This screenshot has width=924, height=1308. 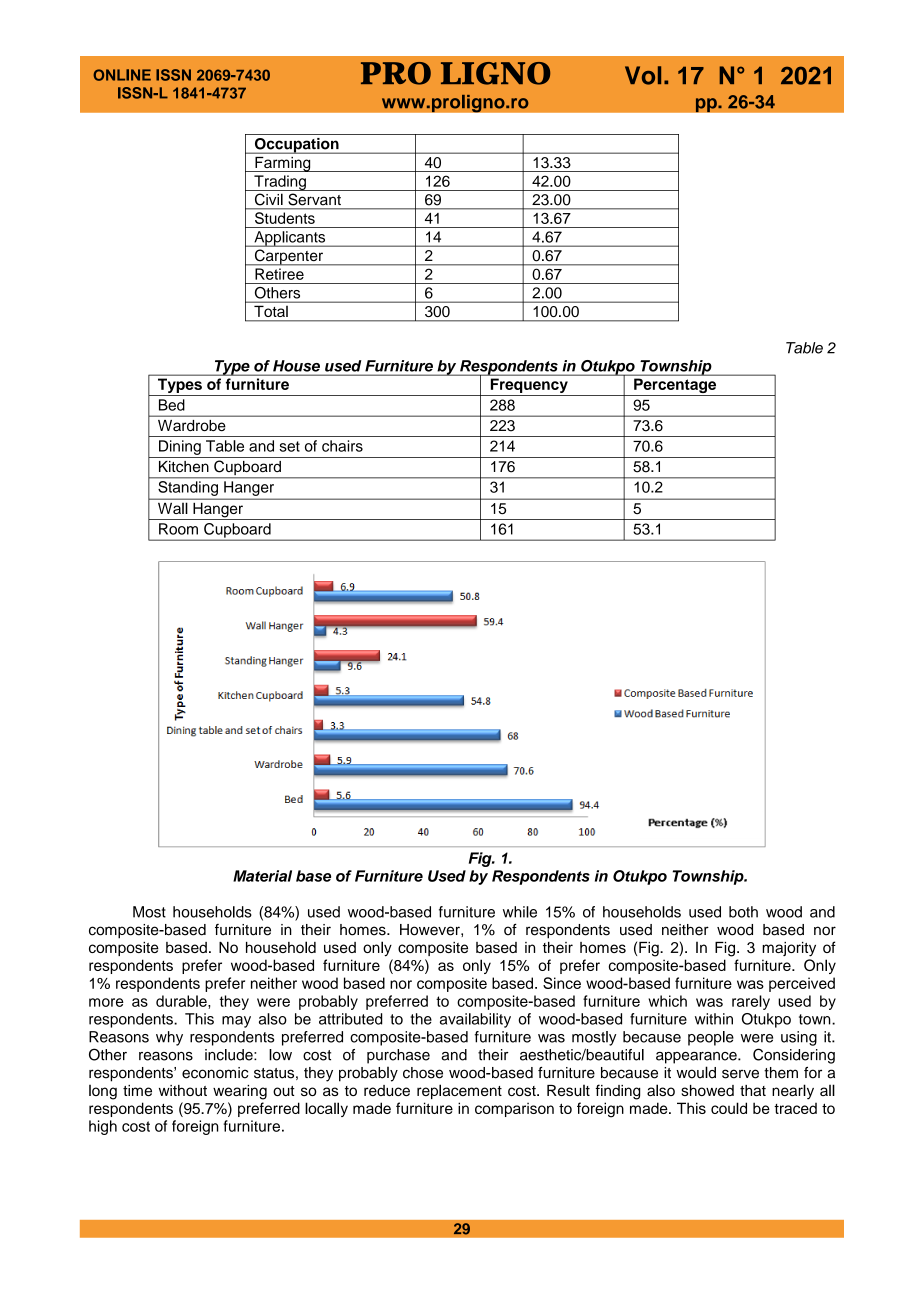 I want to click on ONLINE, so click(x=122, y=75).
